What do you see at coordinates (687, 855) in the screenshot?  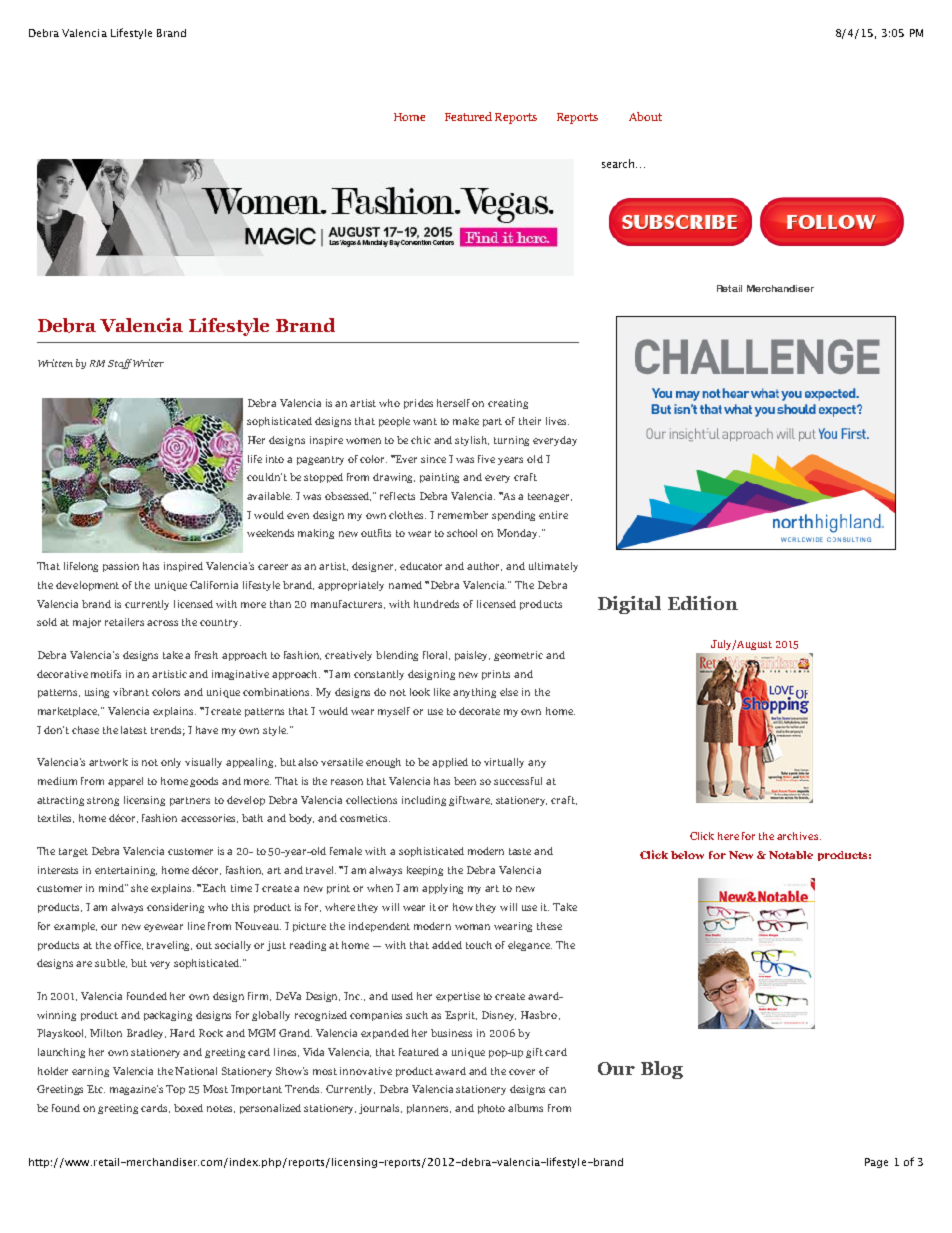 I see `below` at bounding box center [687, 855].
